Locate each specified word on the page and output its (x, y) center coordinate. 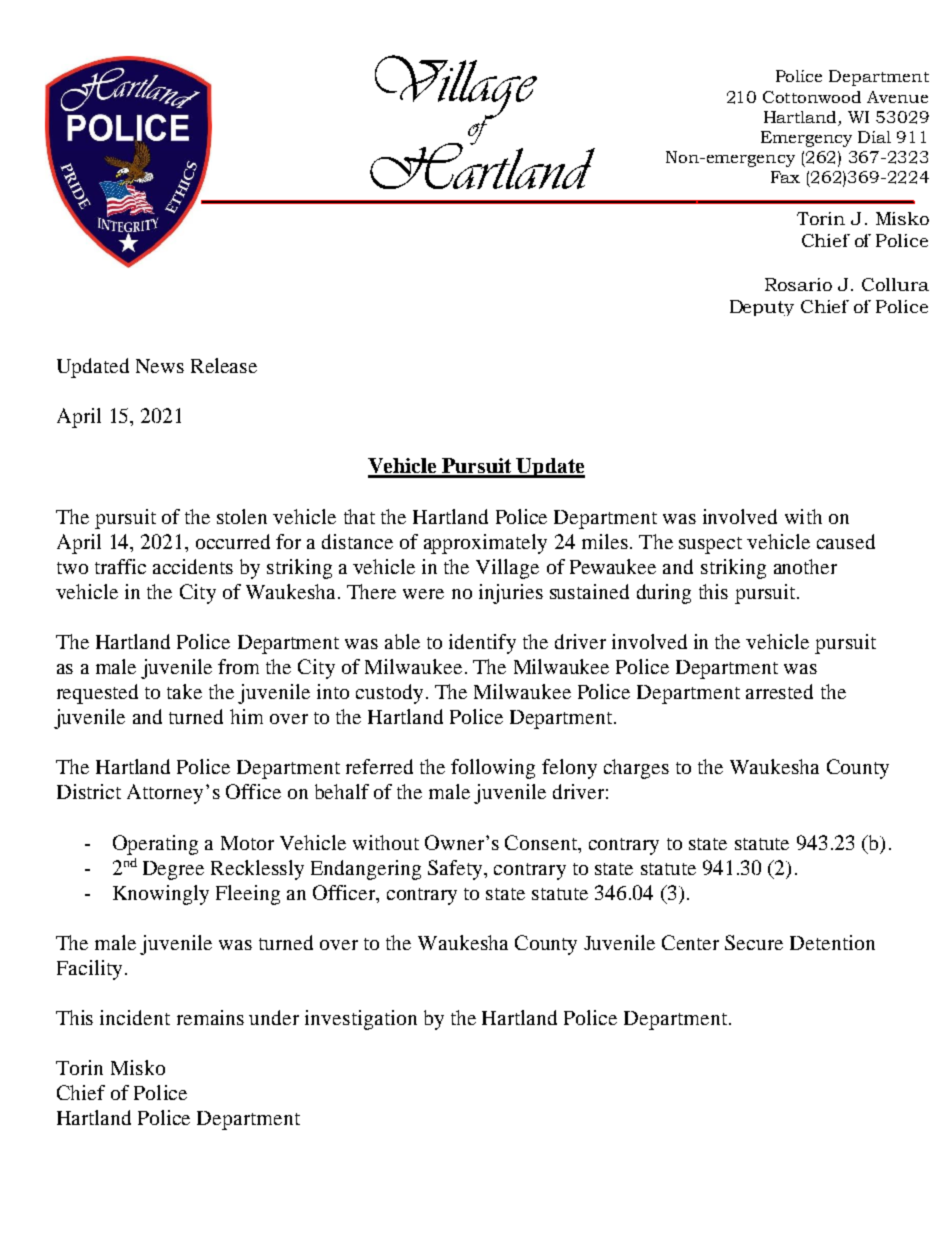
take (184, 691)
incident (135, 1017)
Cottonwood (812, 97)
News (160, 366)
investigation (361, 1020)
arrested (779, 691)
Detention (832, 942)
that (359, 516)
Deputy (762, 308)
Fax (785, 177)
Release (224, 365)
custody (389, 694)
